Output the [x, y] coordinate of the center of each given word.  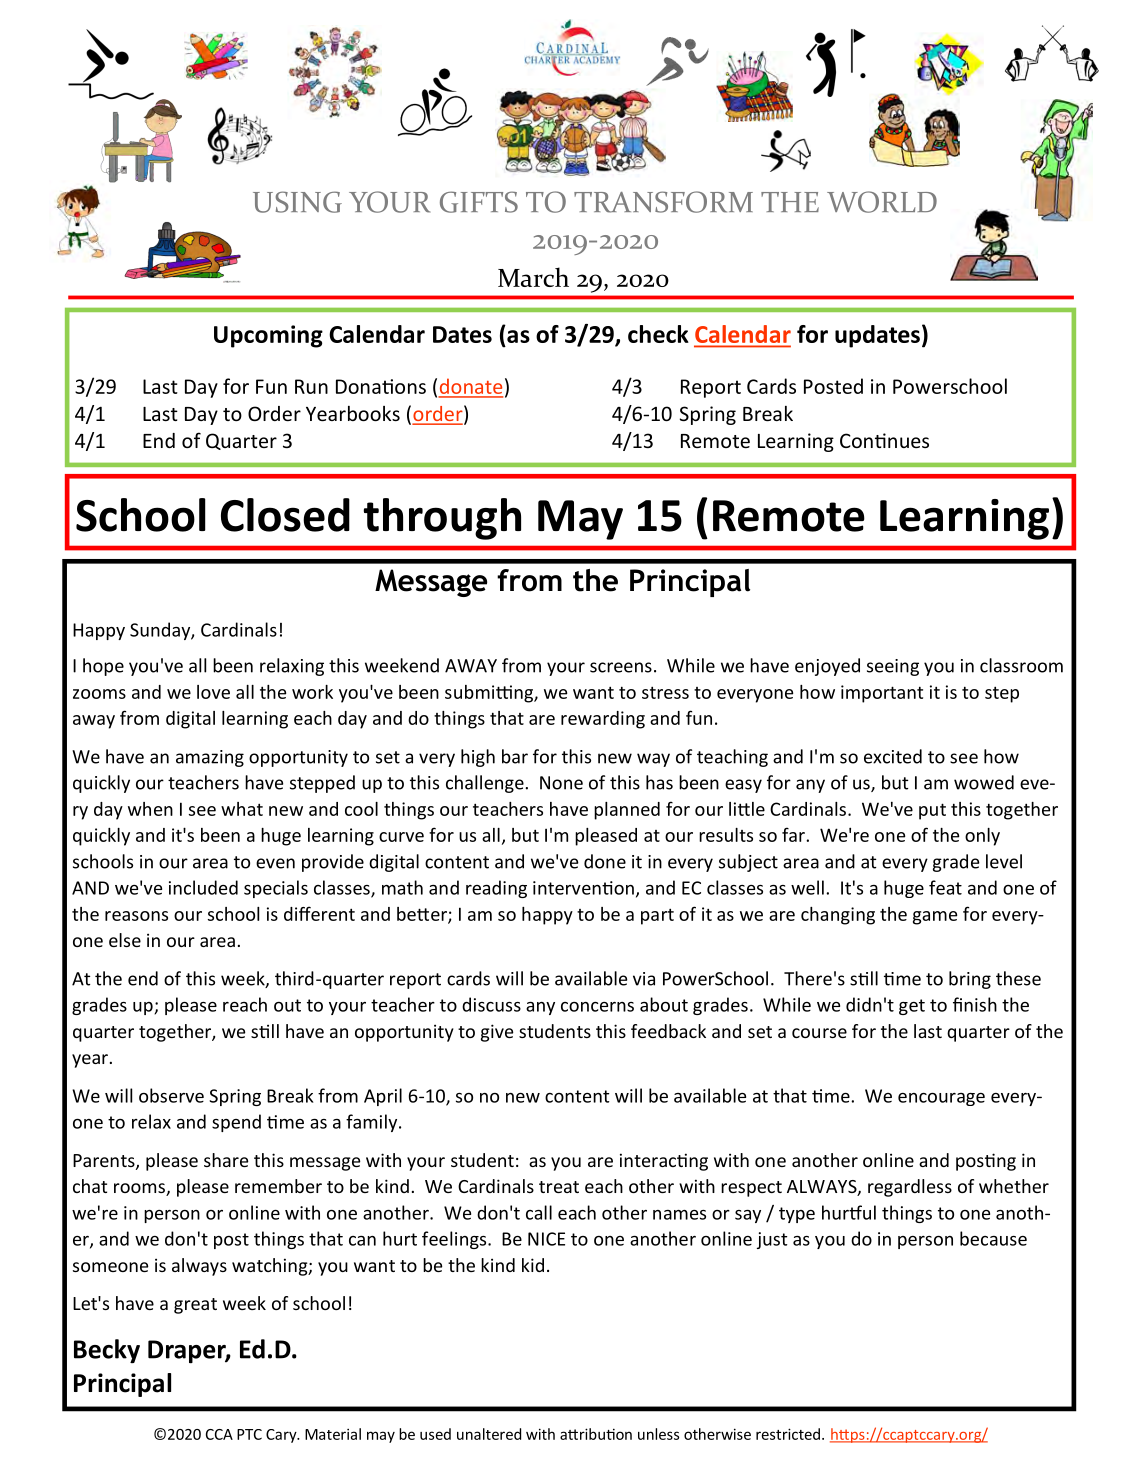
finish [975, 1004]
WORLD [882, 202]
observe [171, 1095]
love [213, 692]
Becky [107, 1351]
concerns [597, 1007]
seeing [893, 667]
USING [297, 202]
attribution [596, 1434]
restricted [788, 1434]
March [533, 277]
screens [621, 667]
